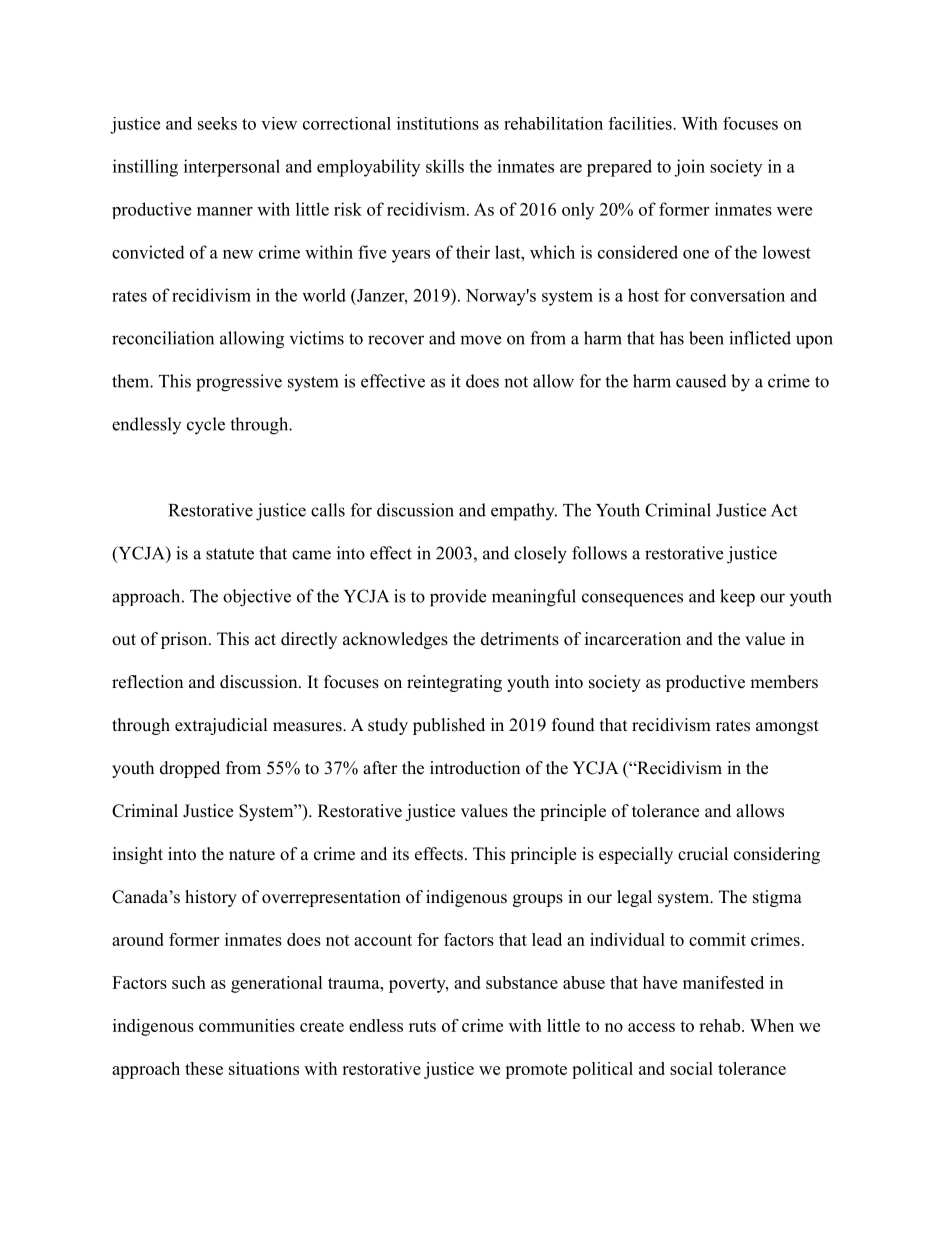 This screenshot has width=952, height=1233. What do you see at coordinates (480, 340) in the screenshot?
I see `move` at bounding box center [480, 340].
